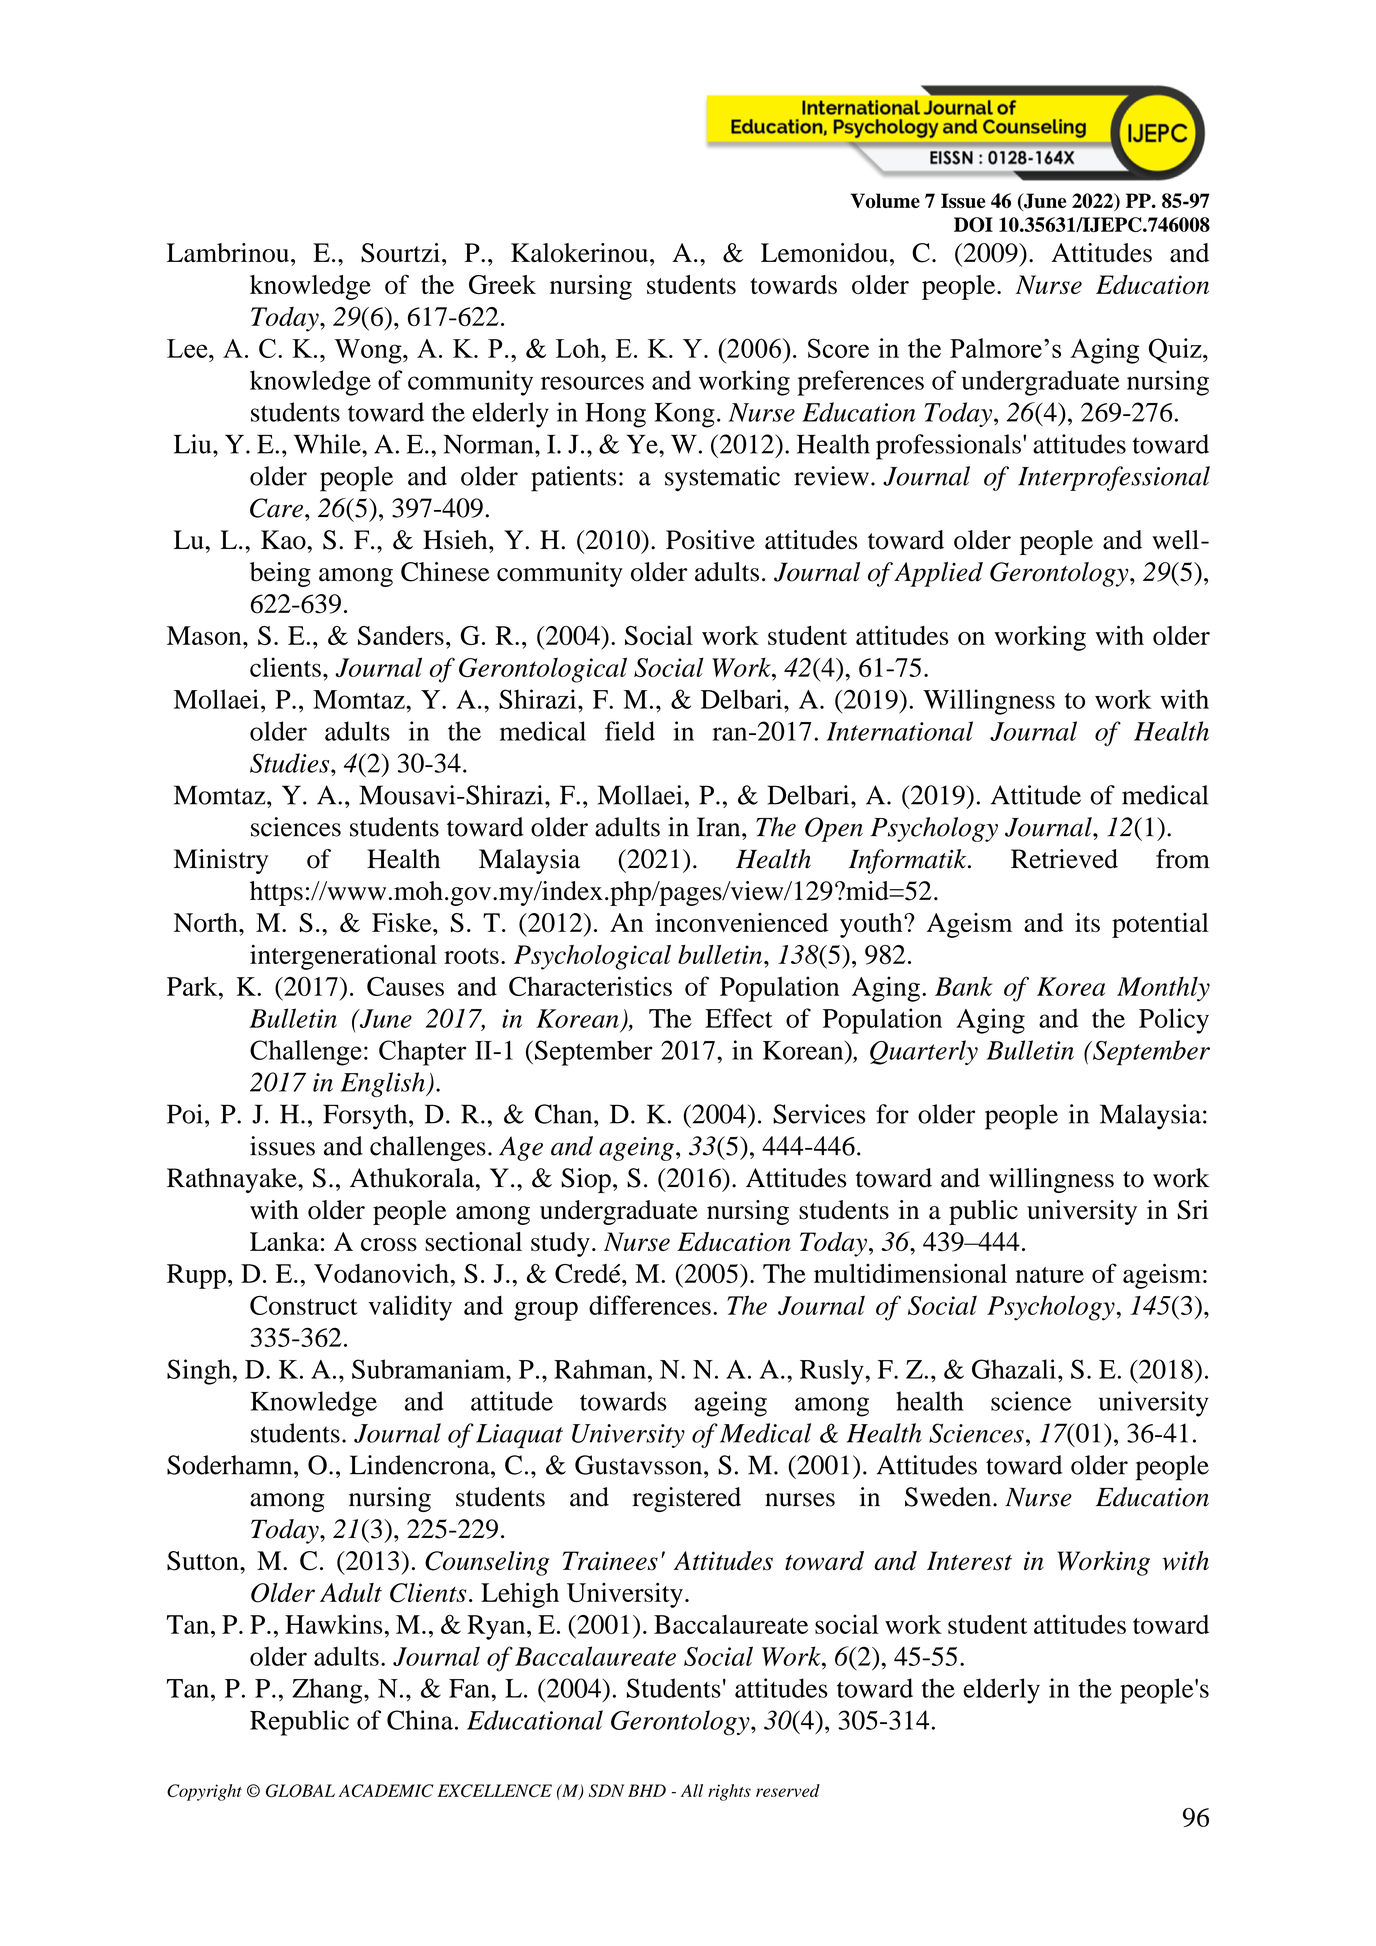 The width and height of the screenshot is (1376, 1946). Describe the element at coordinates (969, 1561) in the screenshot. I see `Interest` at that location.
